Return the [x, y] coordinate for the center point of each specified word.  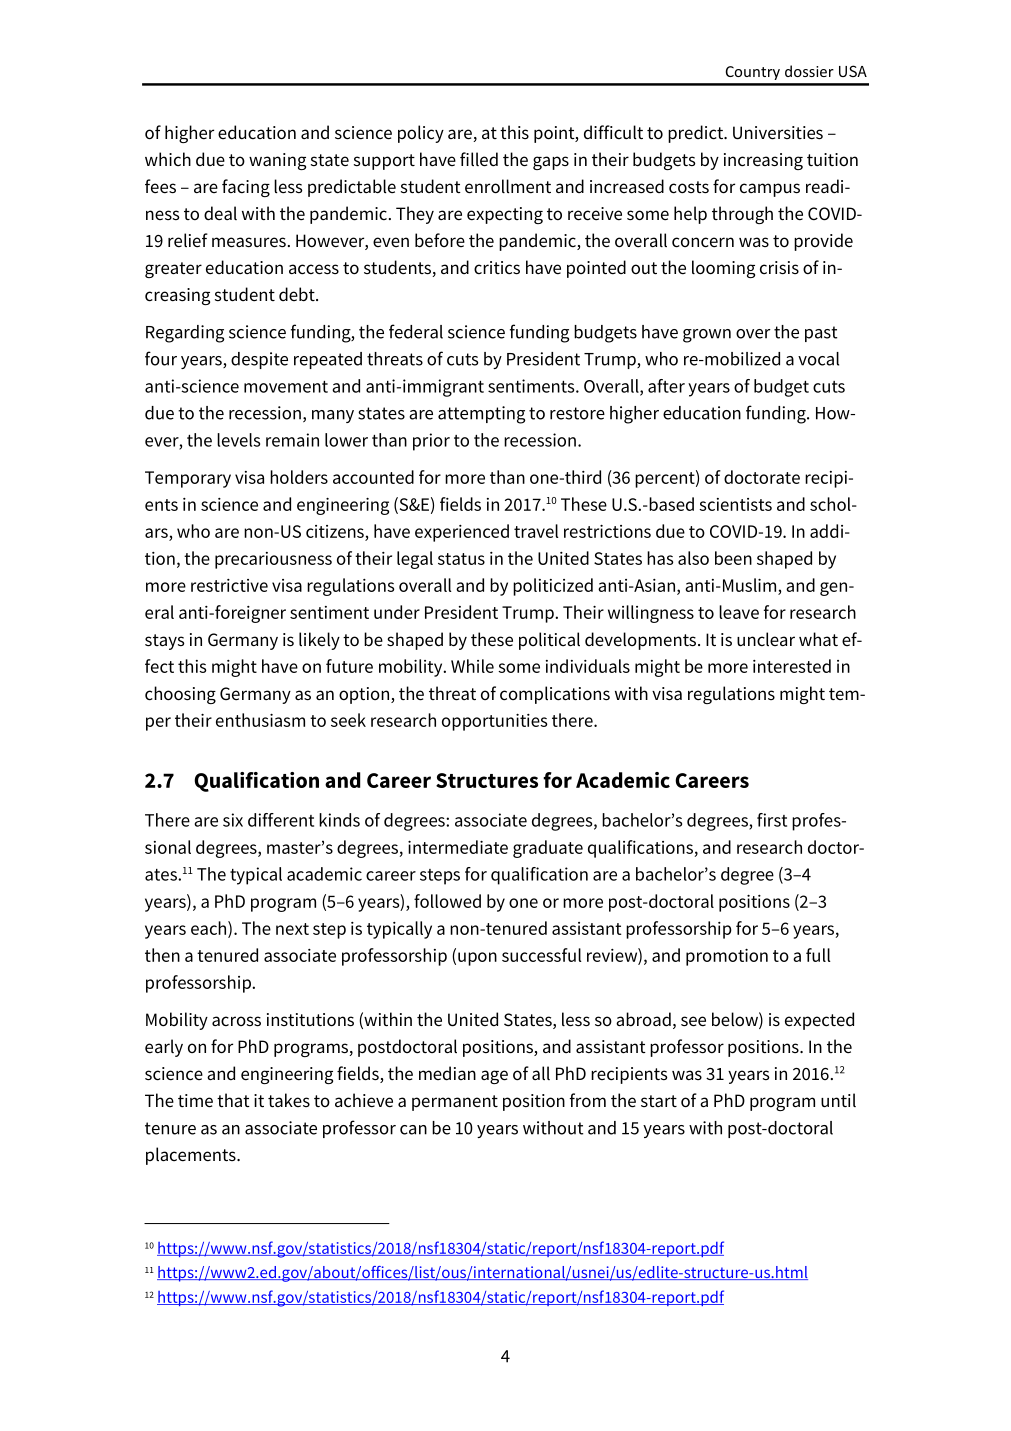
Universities [778, 133]
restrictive [229, 585]
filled [479, 159]
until [838, 1100]
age [494, 1077]
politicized [553, 587]
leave [739, 612]
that [233, 1100]
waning [277, 161]
